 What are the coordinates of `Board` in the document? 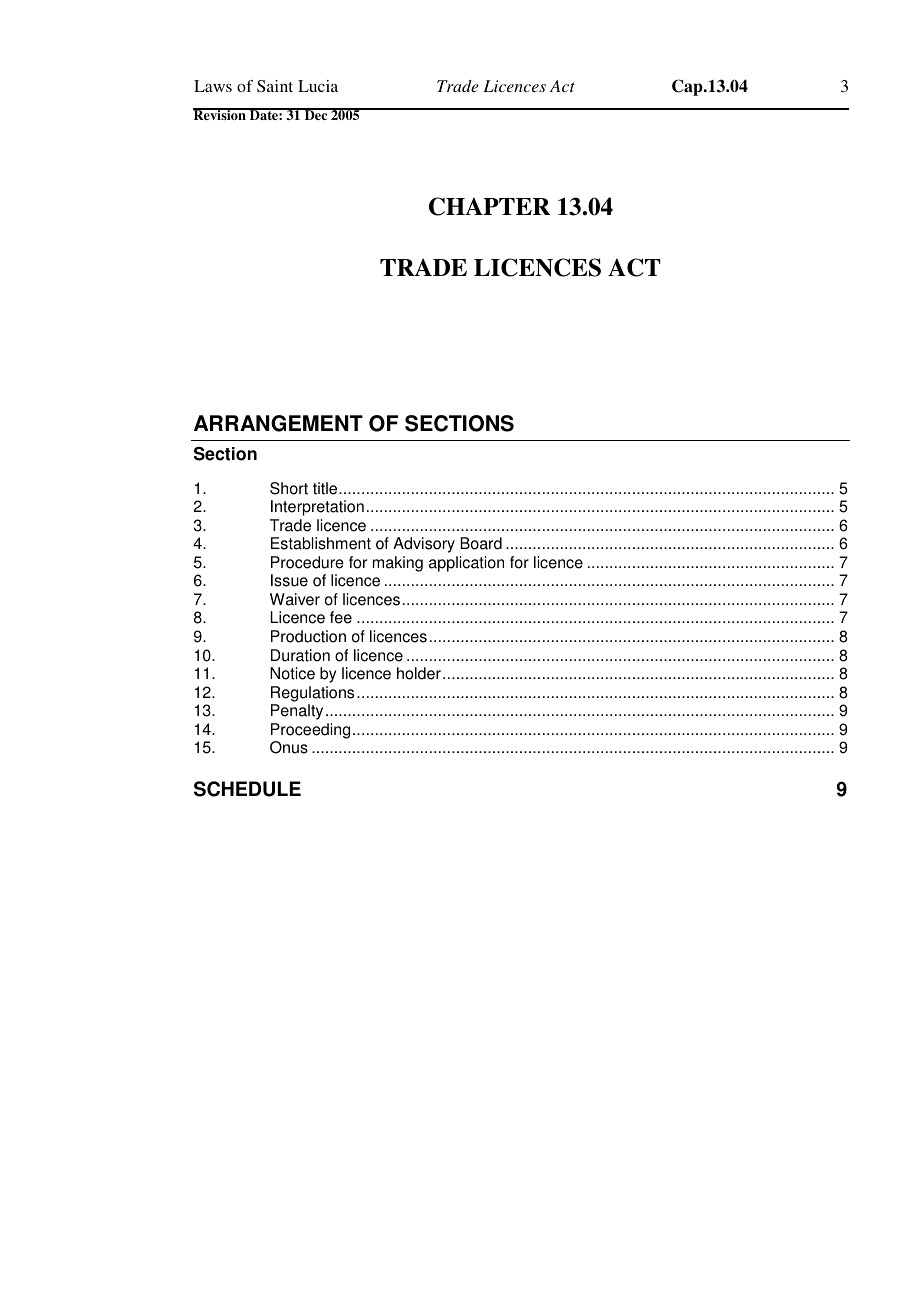 It's located at (481, 543).
